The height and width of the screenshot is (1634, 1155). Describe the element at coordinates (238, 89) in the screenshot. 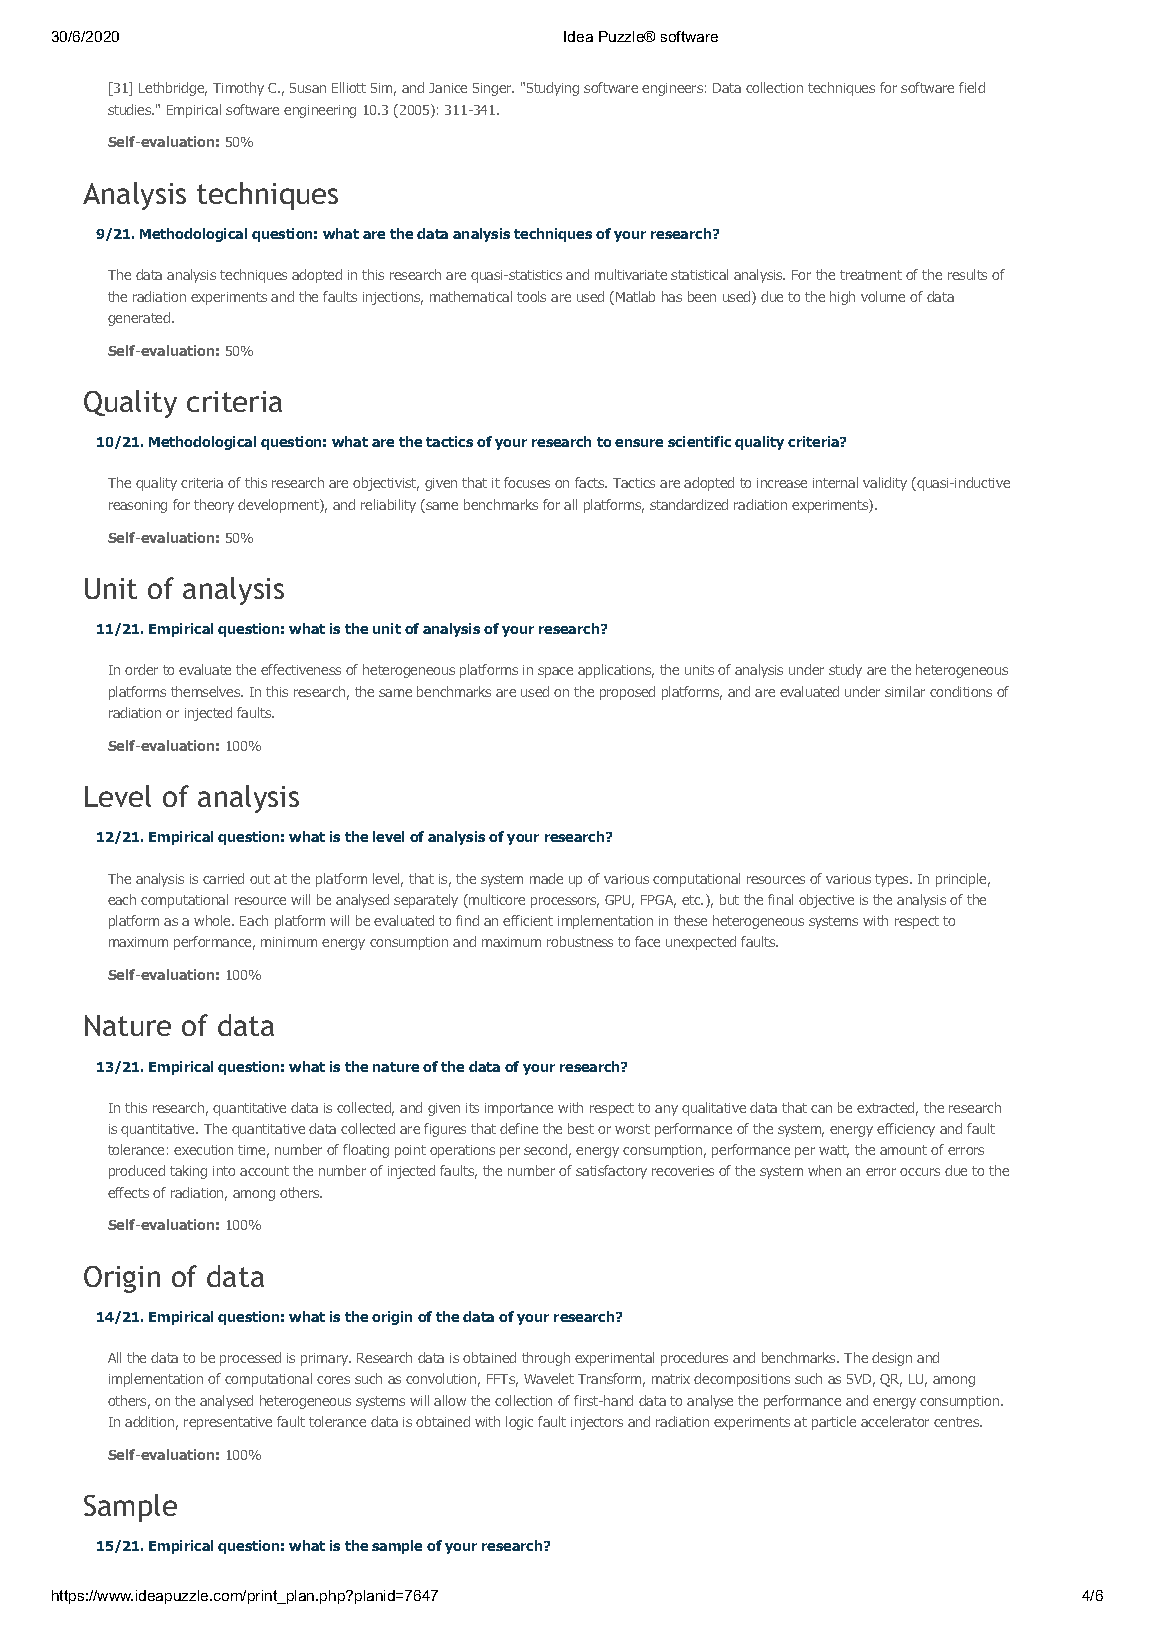

I see `Timothy` at that location.
